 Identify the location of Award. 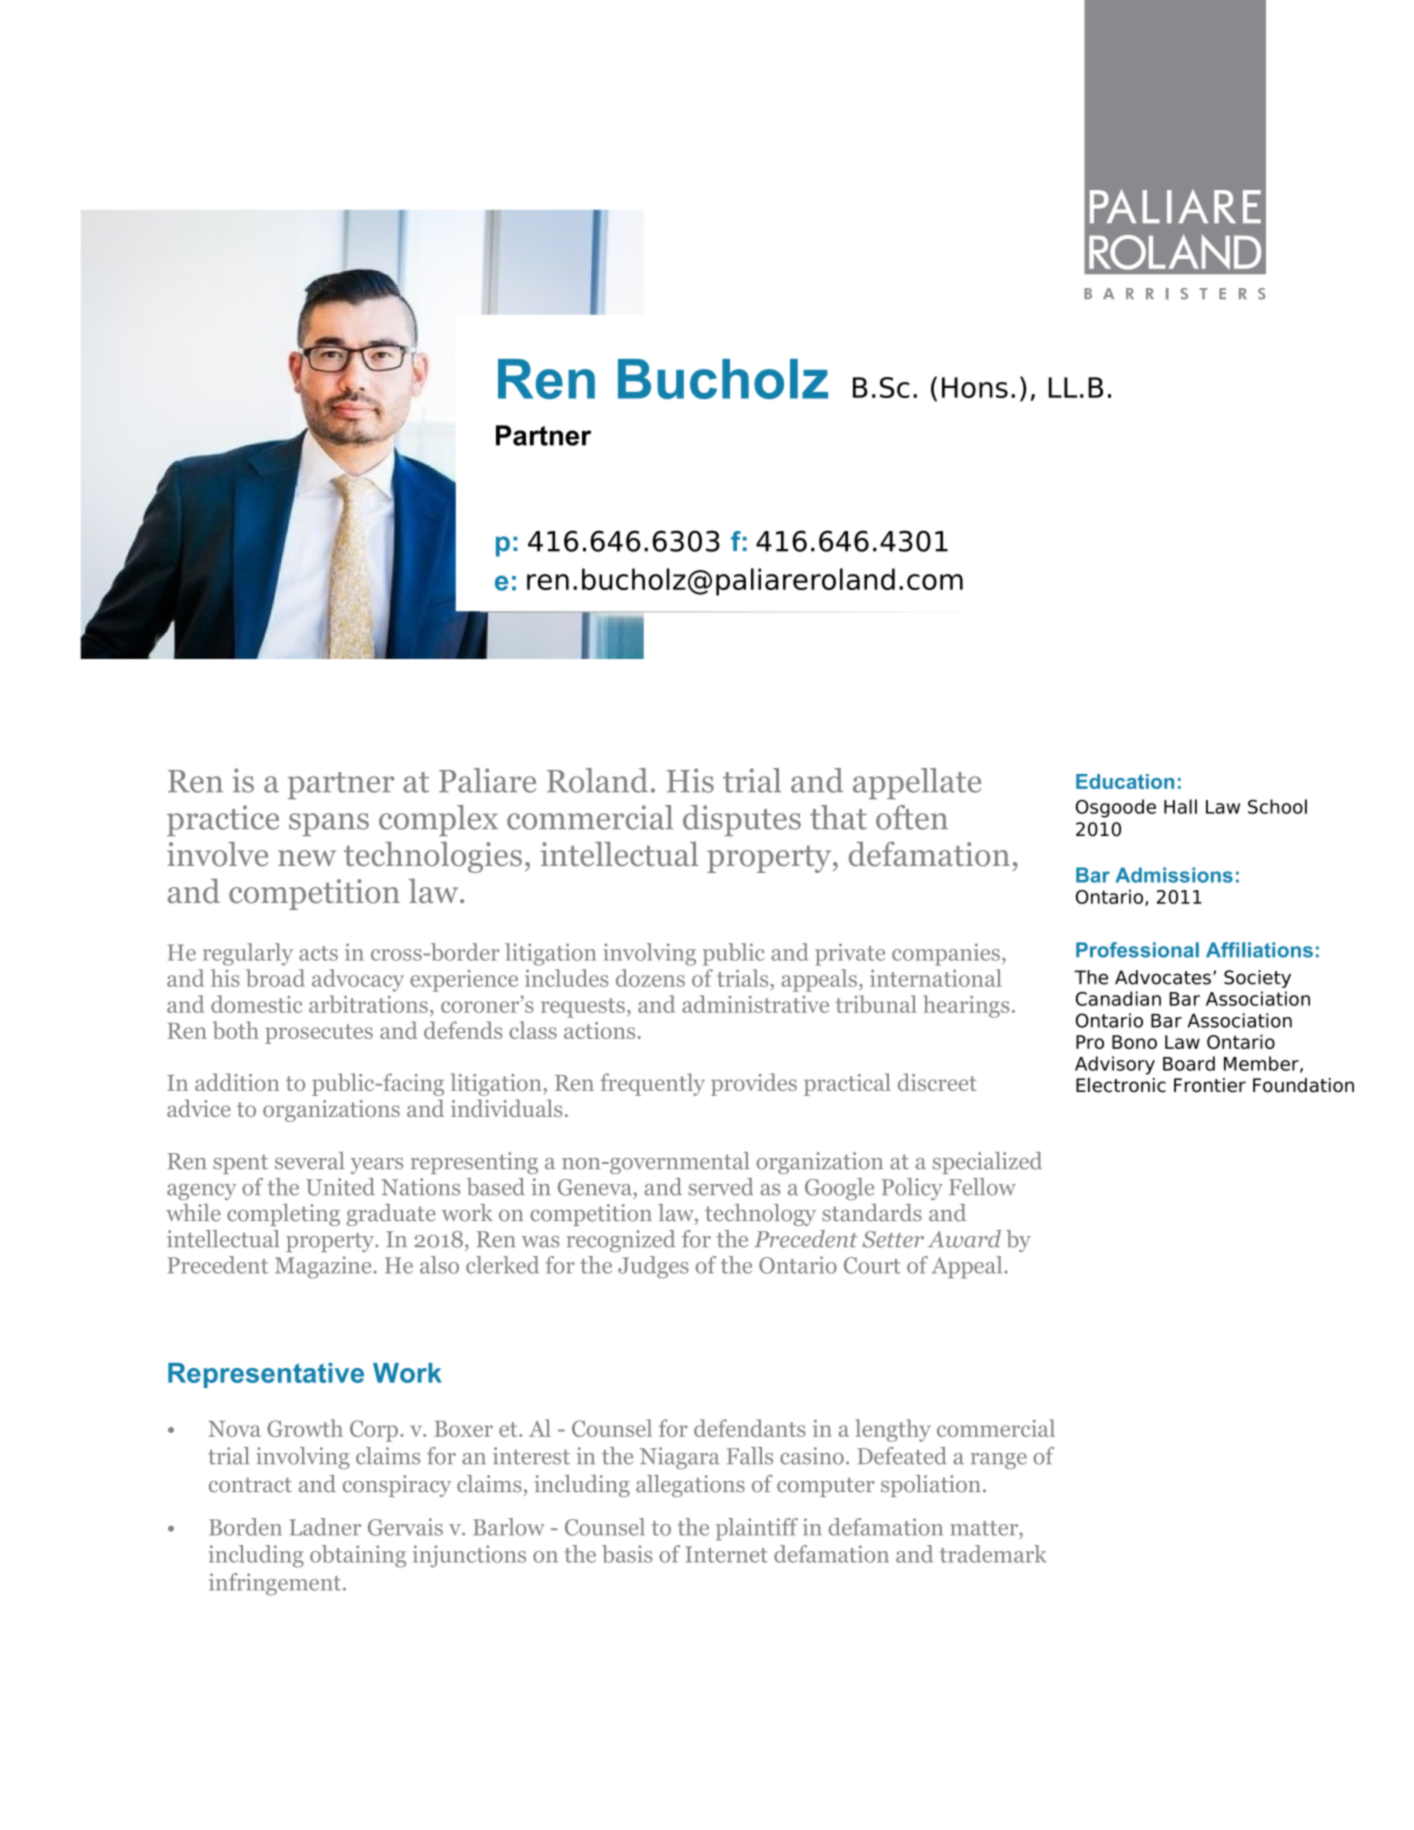
(964, 1239).
